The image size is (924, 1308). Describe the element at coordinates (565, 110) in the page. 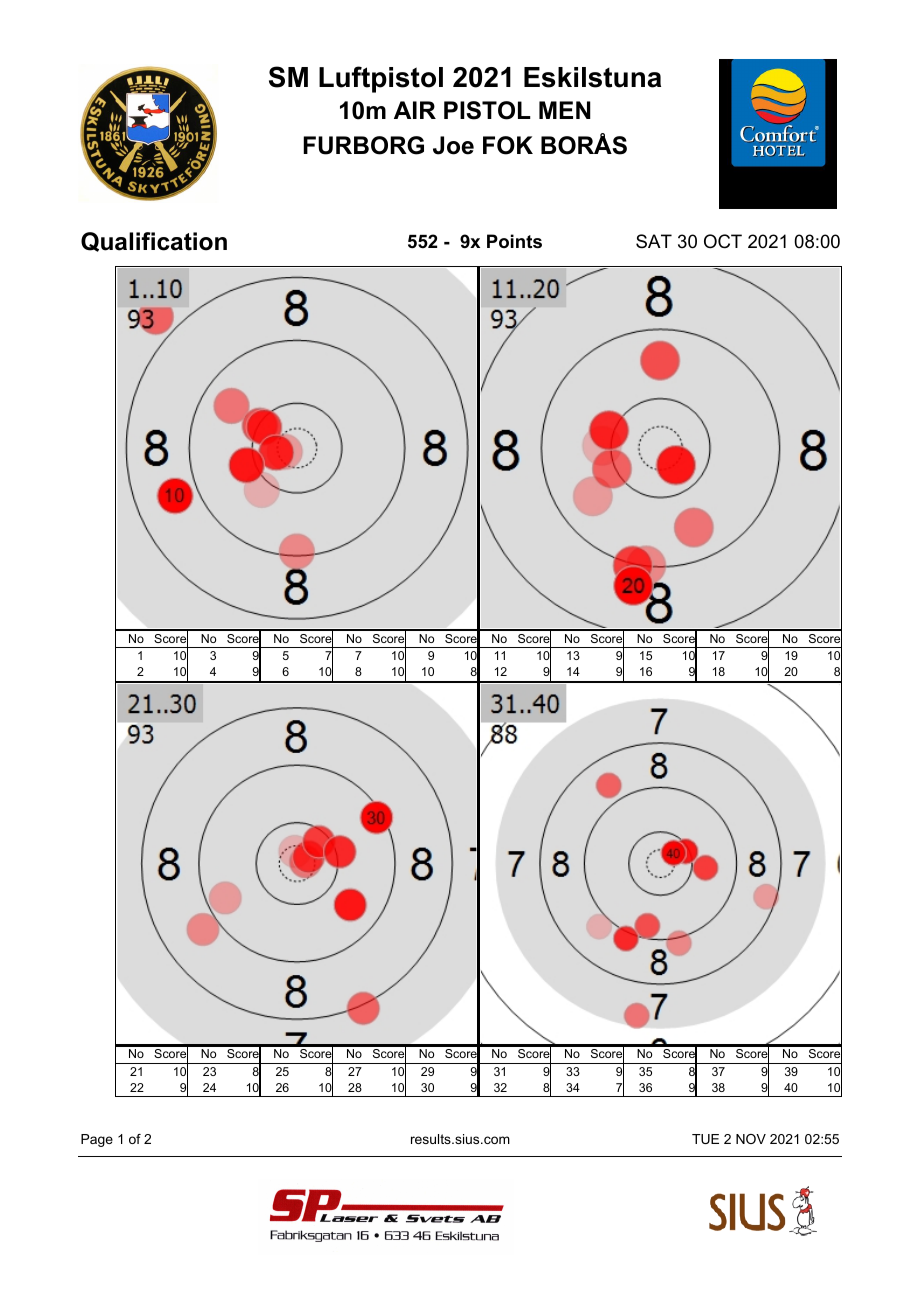

I see `MEN` at that location.
